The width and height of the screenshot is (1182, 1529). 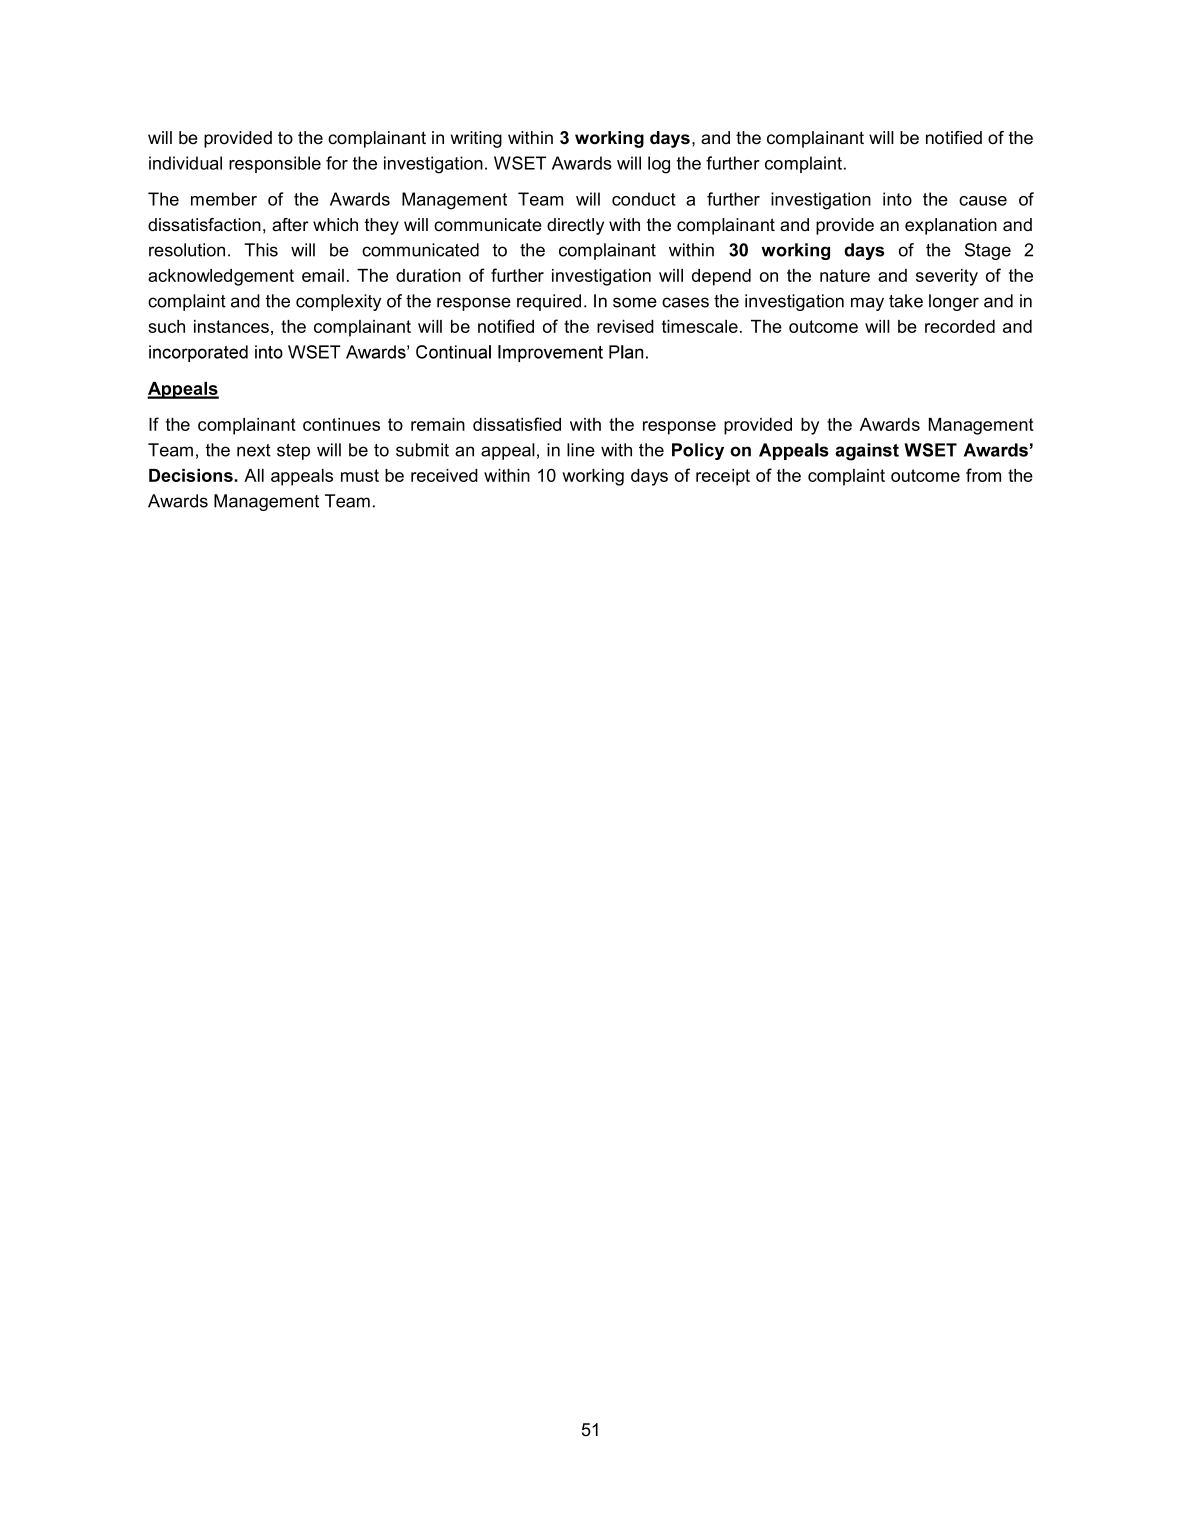 I want to click on from, so click(x=983, y=475).
